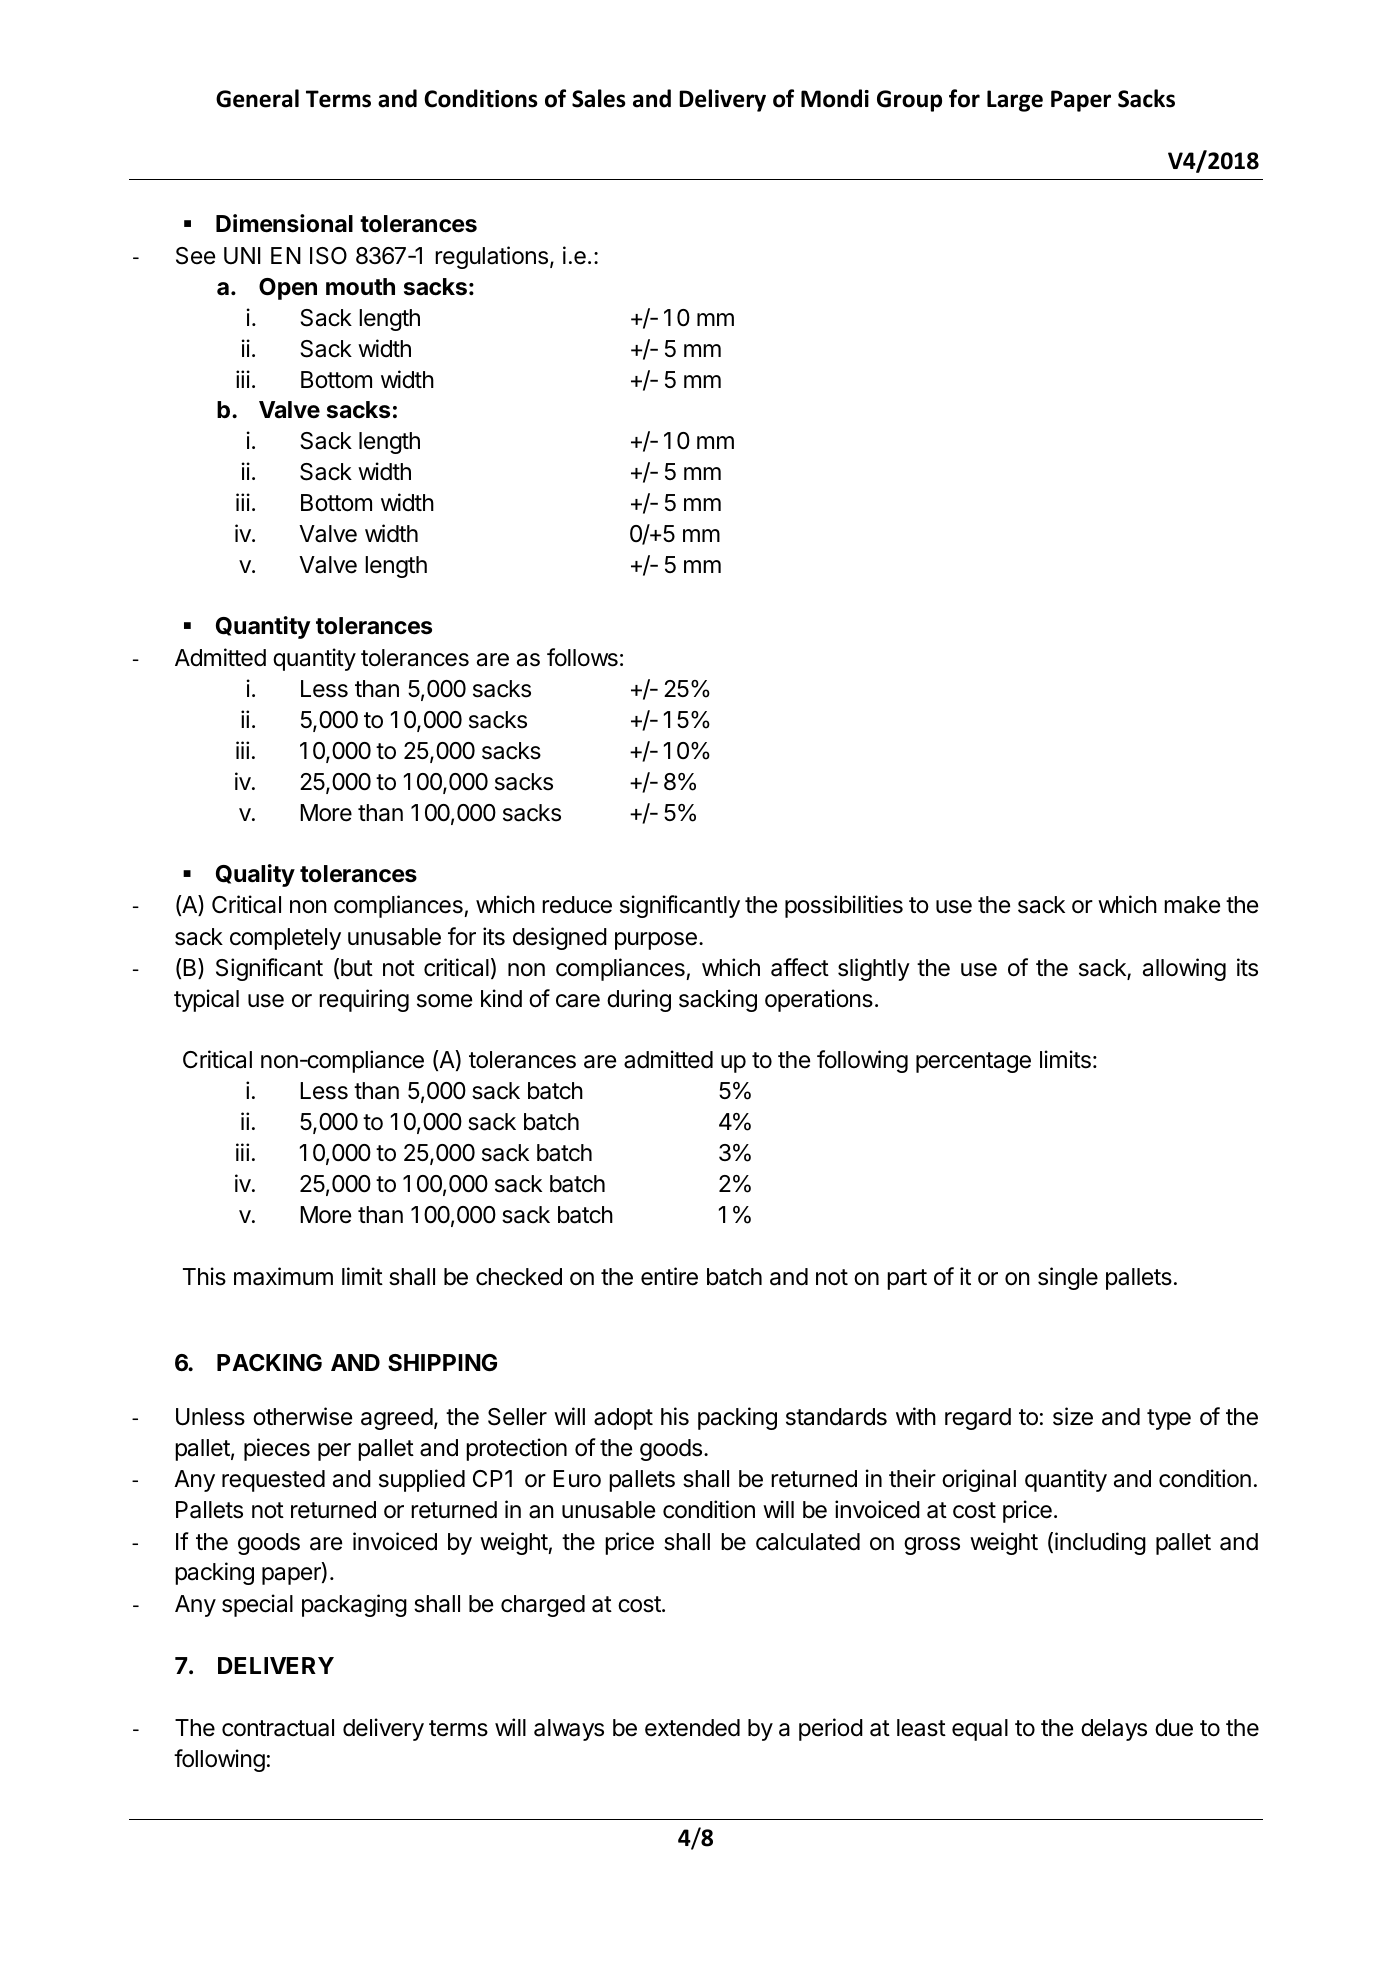 The height and width of the screenshot is (1968, 1392). What do you see at coordinates (669, 1276) in the screenshot?
I see `entire` at bounding box center [669, 1276].
